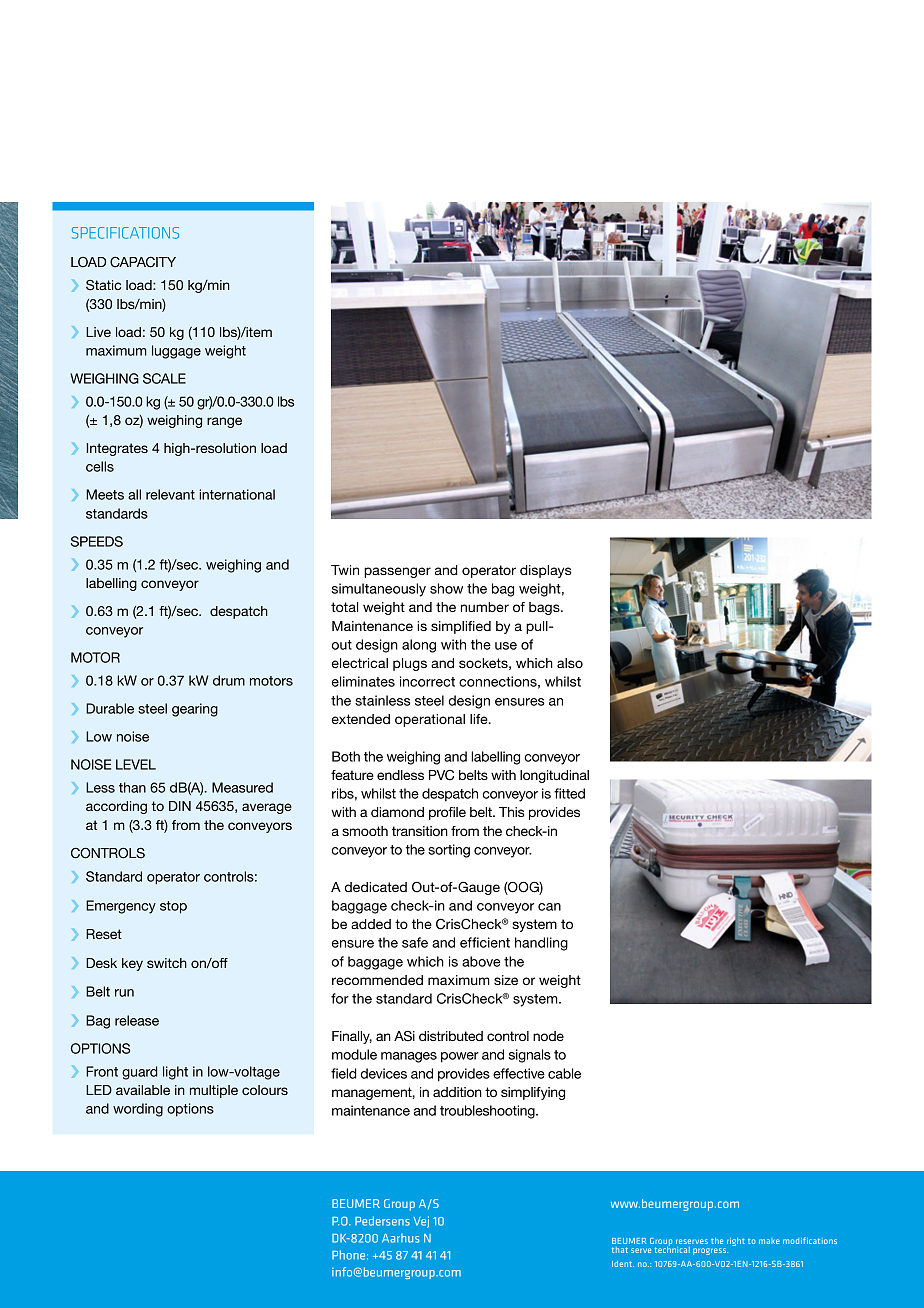 This screenshot has height=1308, width=924. I want to click on according, so click(116, 807).
